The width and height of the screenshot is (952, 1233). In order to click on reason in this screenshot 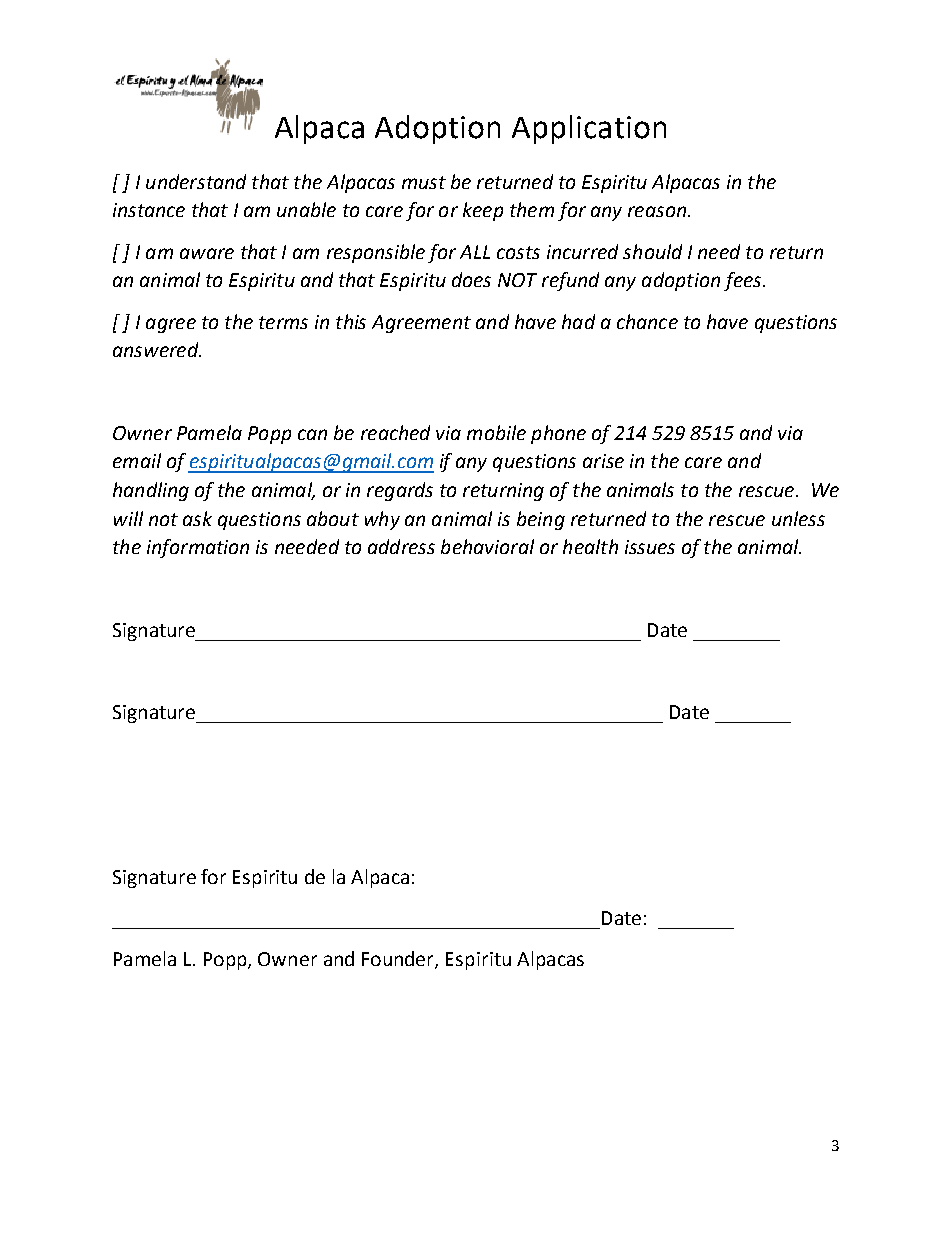, I will do `click(657, 211)`.
